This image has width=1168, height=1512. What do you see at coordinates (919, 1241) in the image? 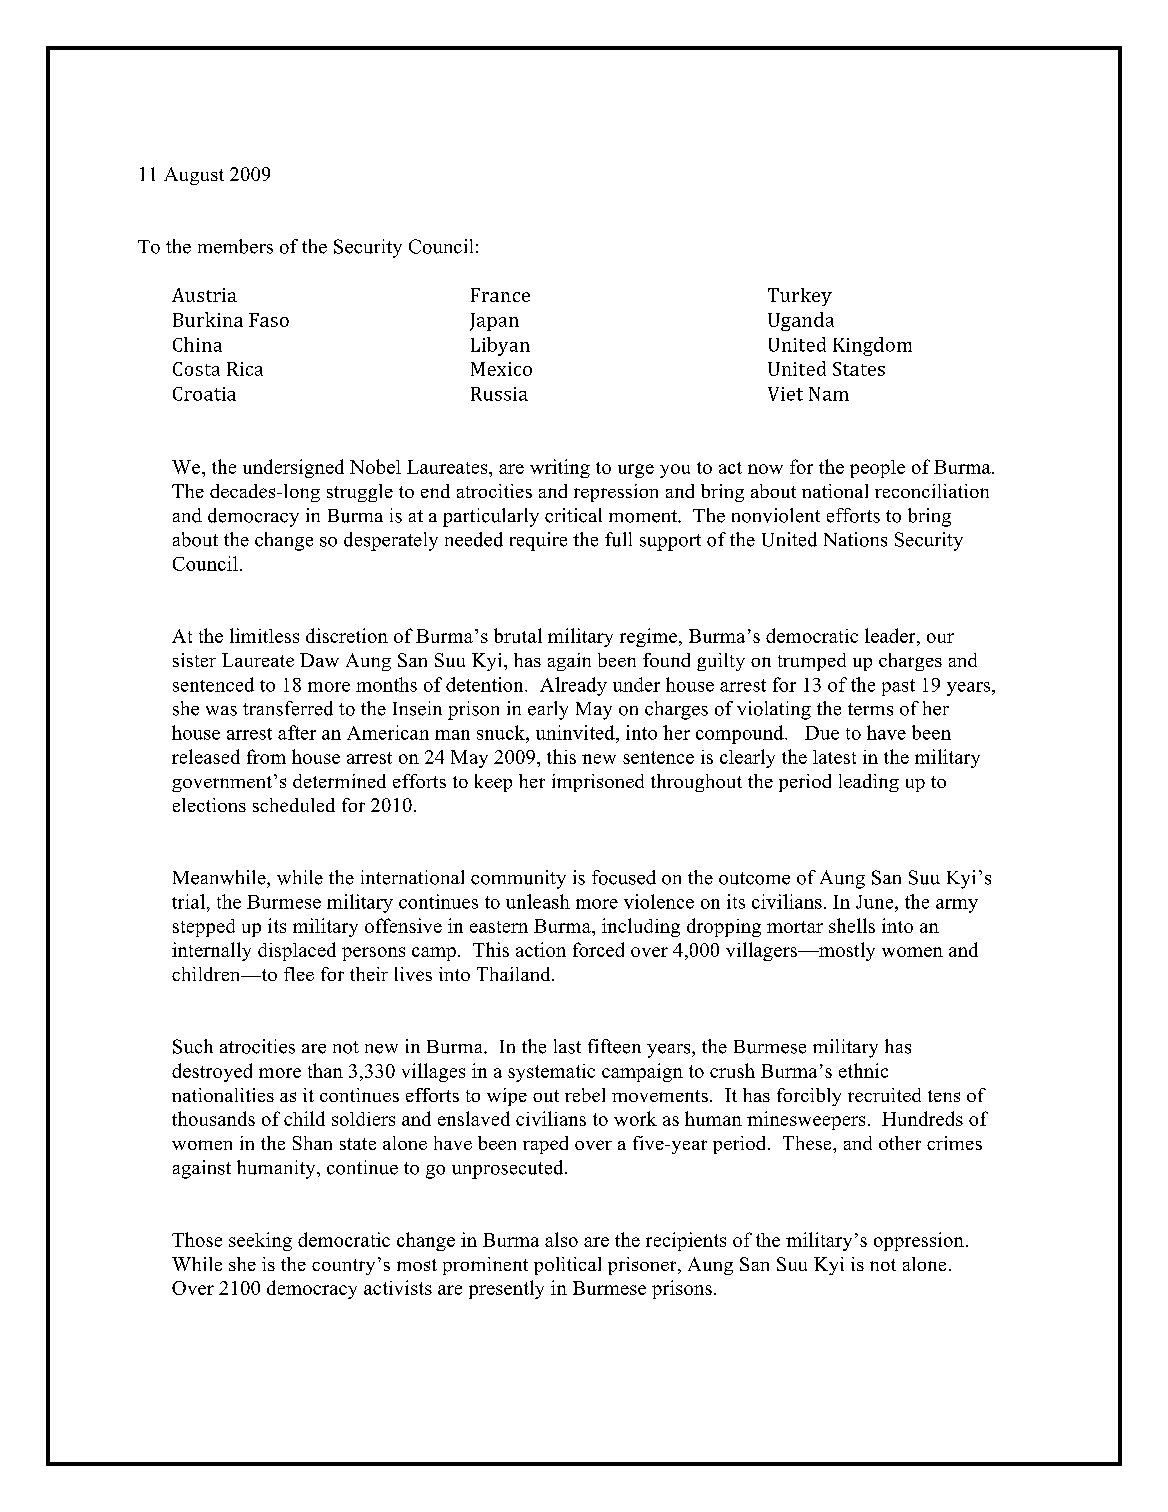
I see `oppression` at bounding box center [919, 1241].
